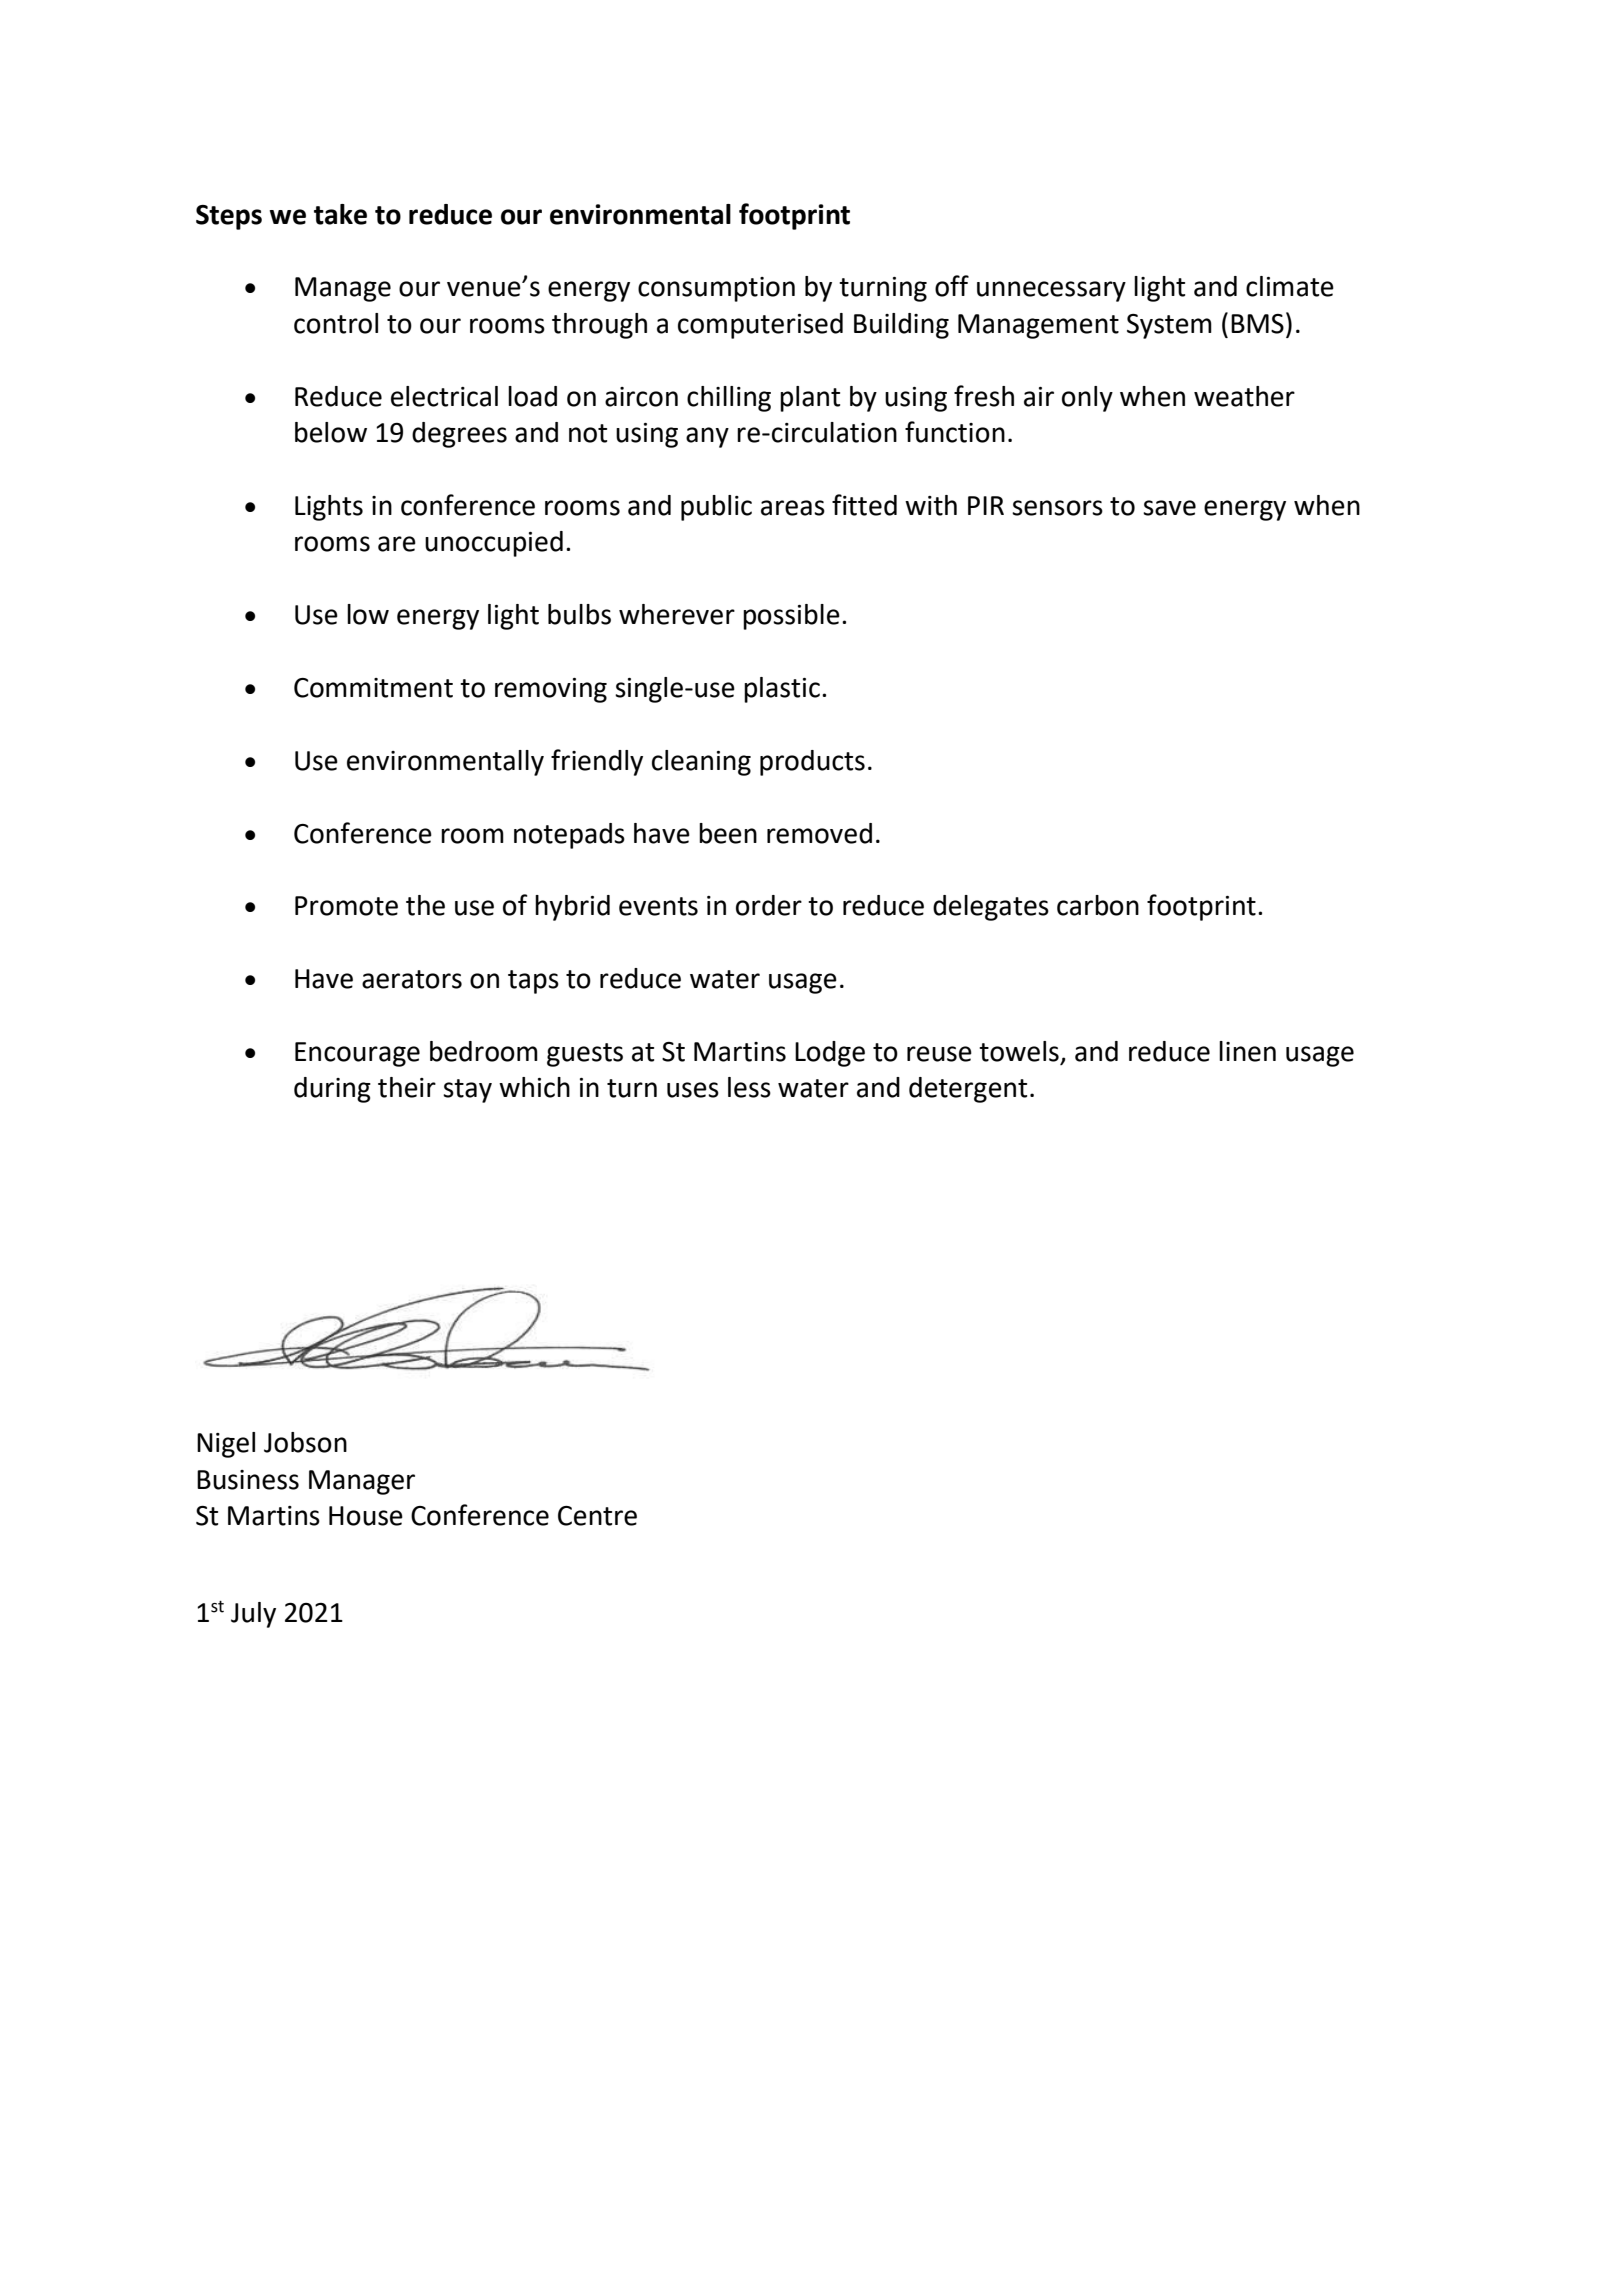 The width and height of the screenshot is (1615, 2283). What do you see at coordinates (1169, 508) in the screenshot?
I see `save` at bounding box center [1169, 508].
